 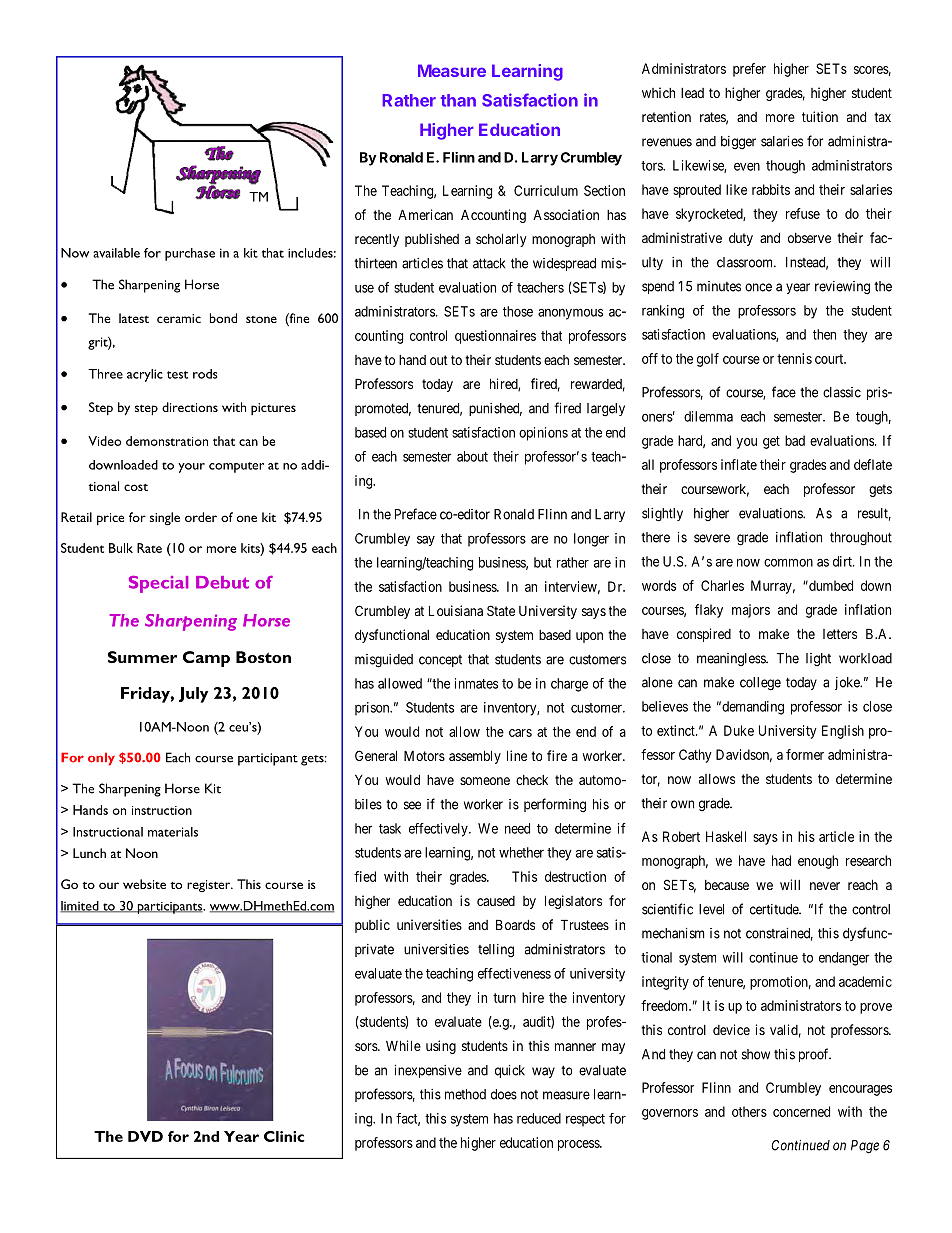 I want to click on State, so click(x=501, y=610).
